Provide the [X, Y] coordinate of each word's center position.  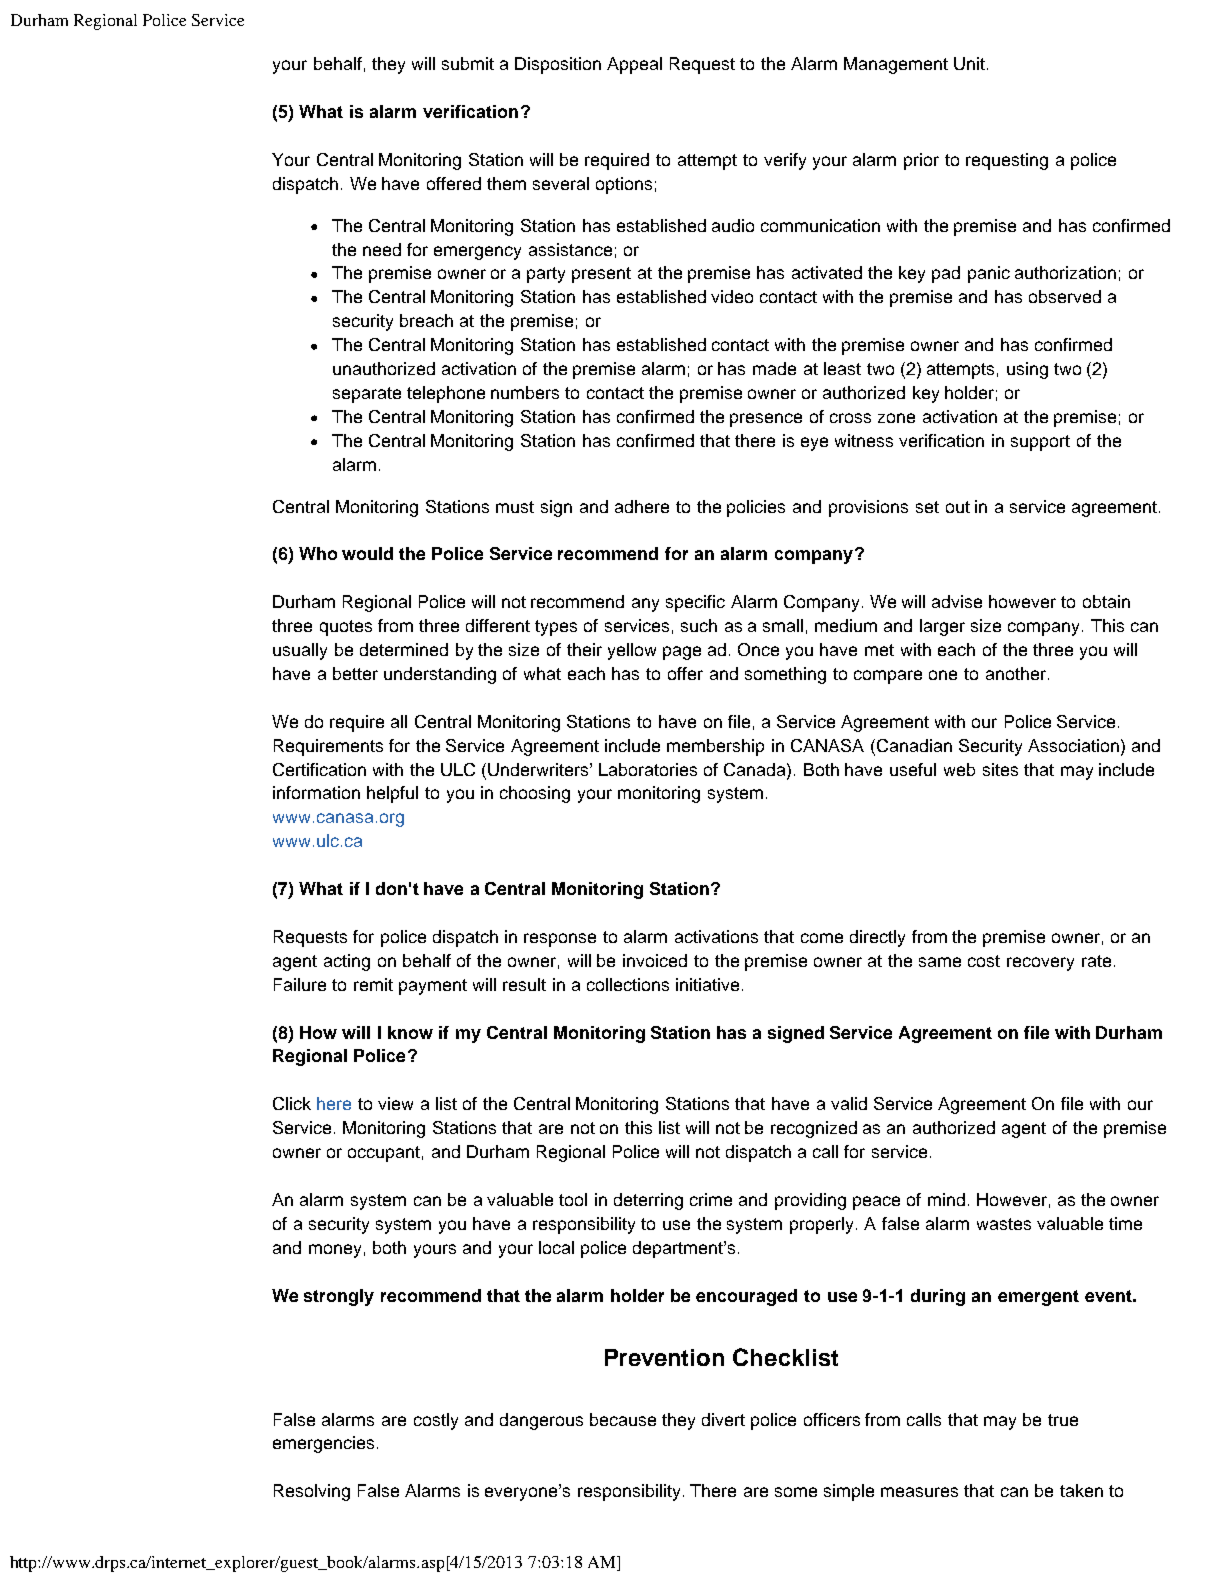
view [395, 1103]
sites [1000, 769]
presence [766, 420]
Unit [971, 63]
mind [946, 1199]
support [1040, 443]
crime [711, 1199]
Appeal [634, 65]
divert [723, 1419]
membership [715, 747]
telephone [446, 394]
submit [468, 63]
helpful [392, 794]
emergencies [323, 1444]
